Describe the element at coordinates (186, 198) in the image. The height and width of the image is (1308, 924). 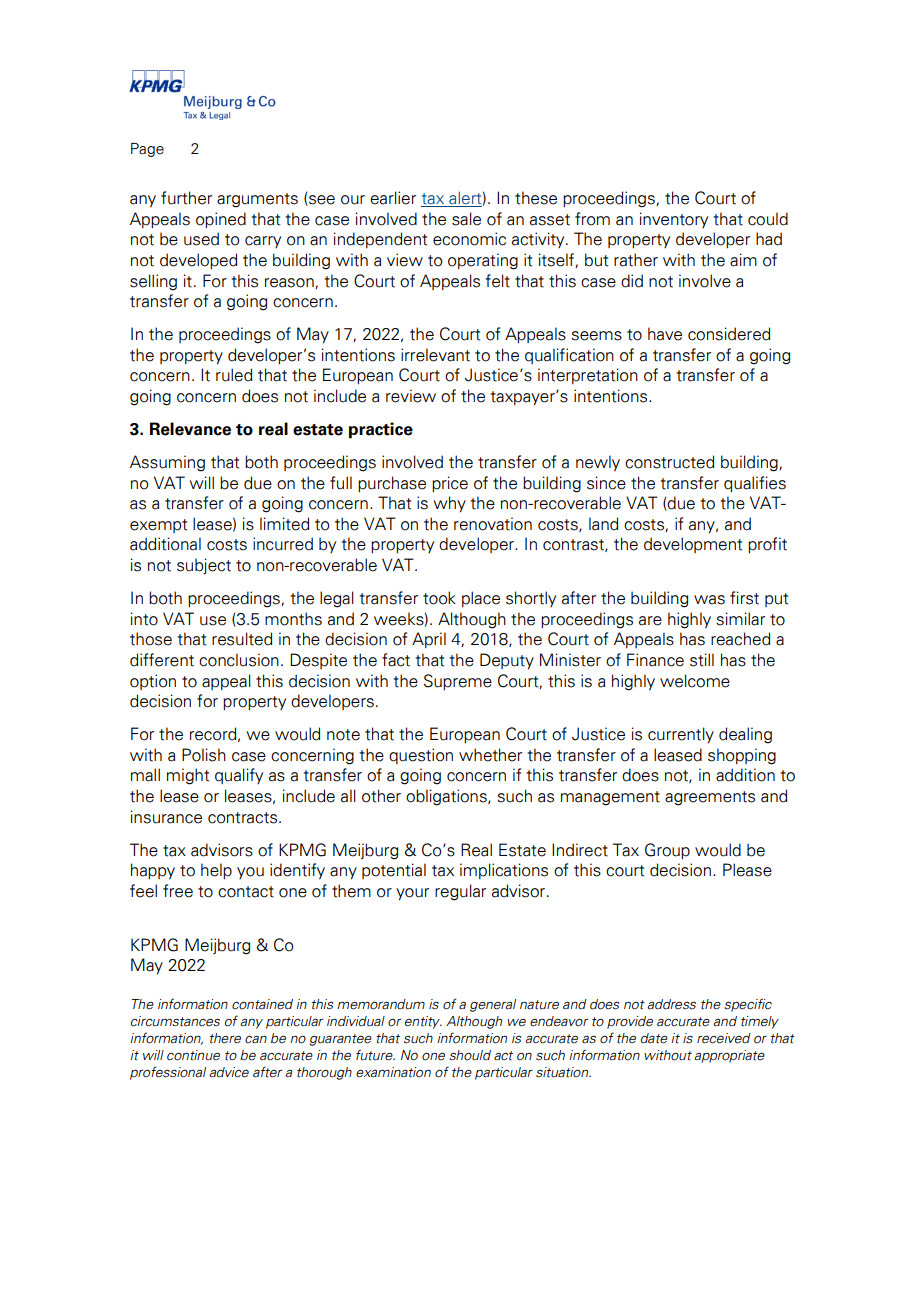
I see `further` at that location.
